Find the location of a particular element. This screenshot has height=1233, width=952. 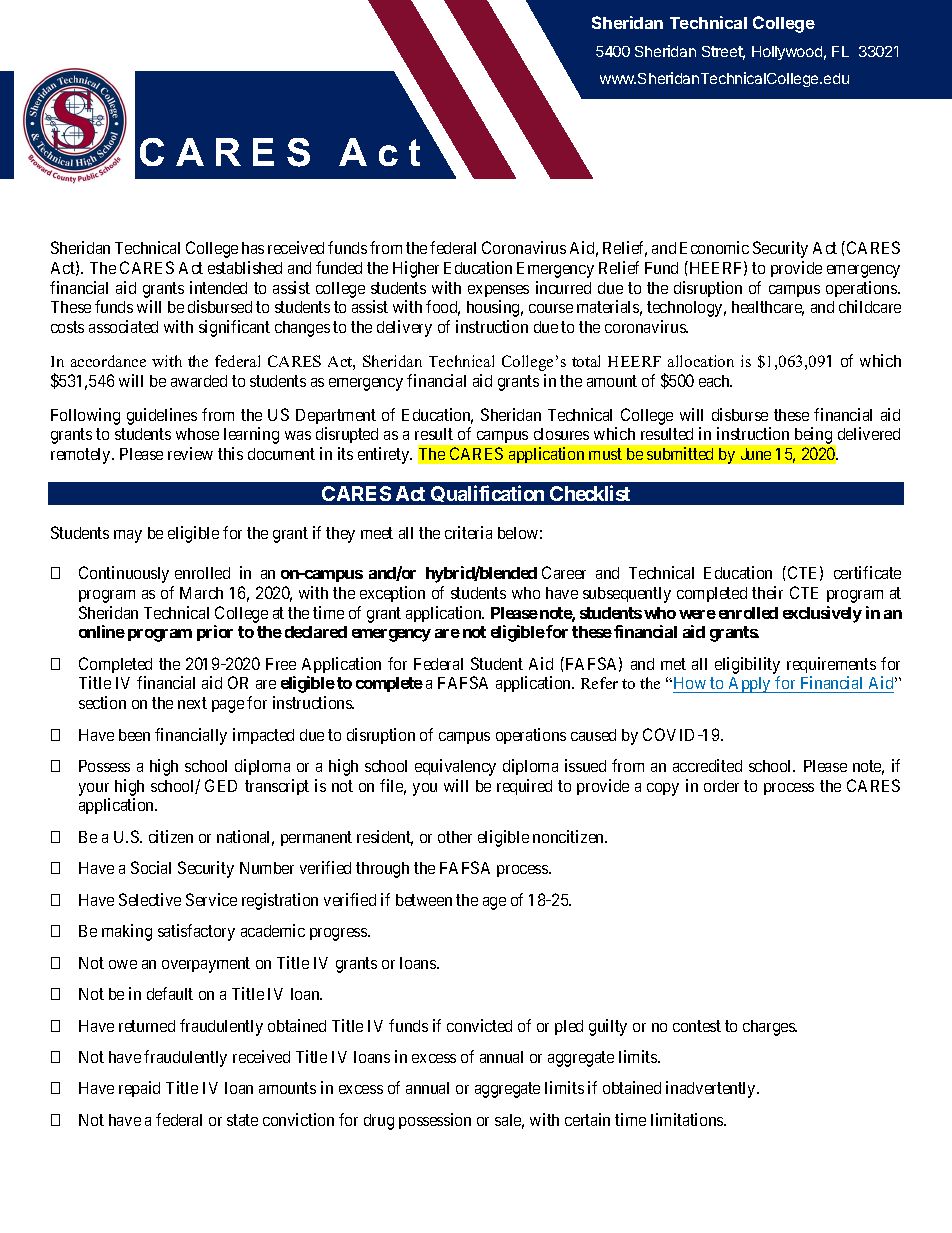

order is located at coordinates (721, 786).
